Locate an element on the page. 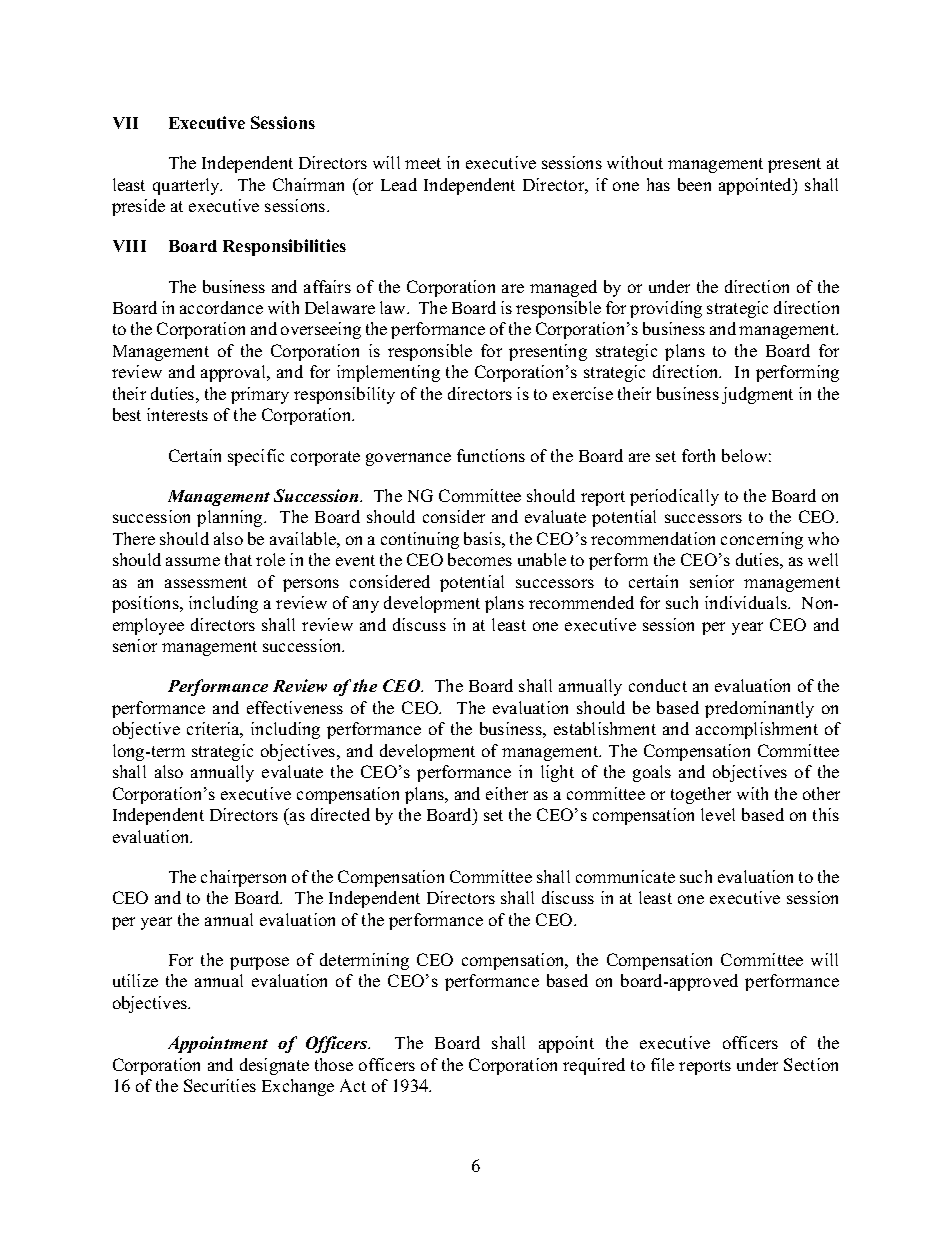  either is located at coordinates (507, 793).
